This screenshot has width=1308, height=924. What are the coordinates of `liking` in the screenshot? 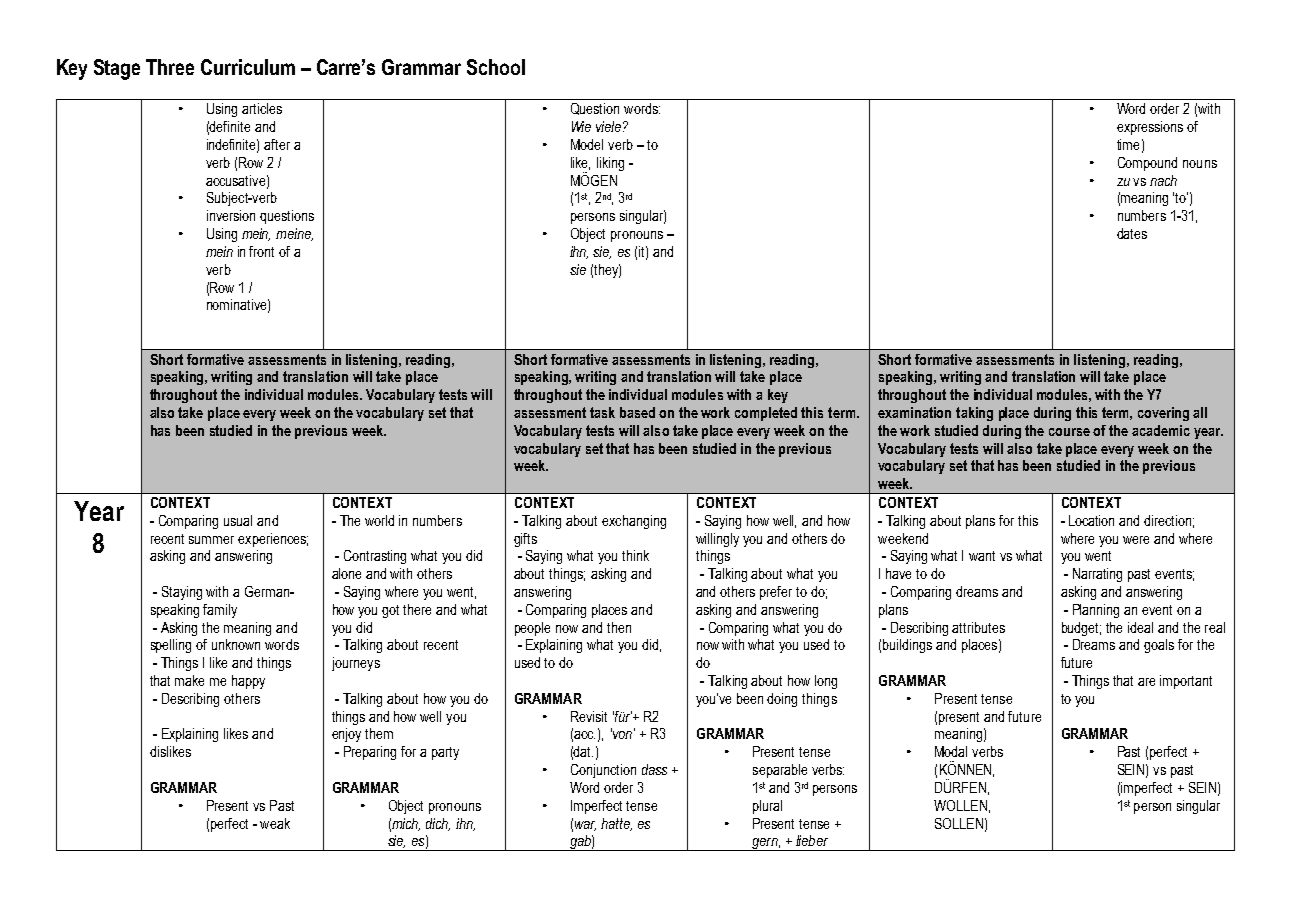 It's located at (610, 164).
